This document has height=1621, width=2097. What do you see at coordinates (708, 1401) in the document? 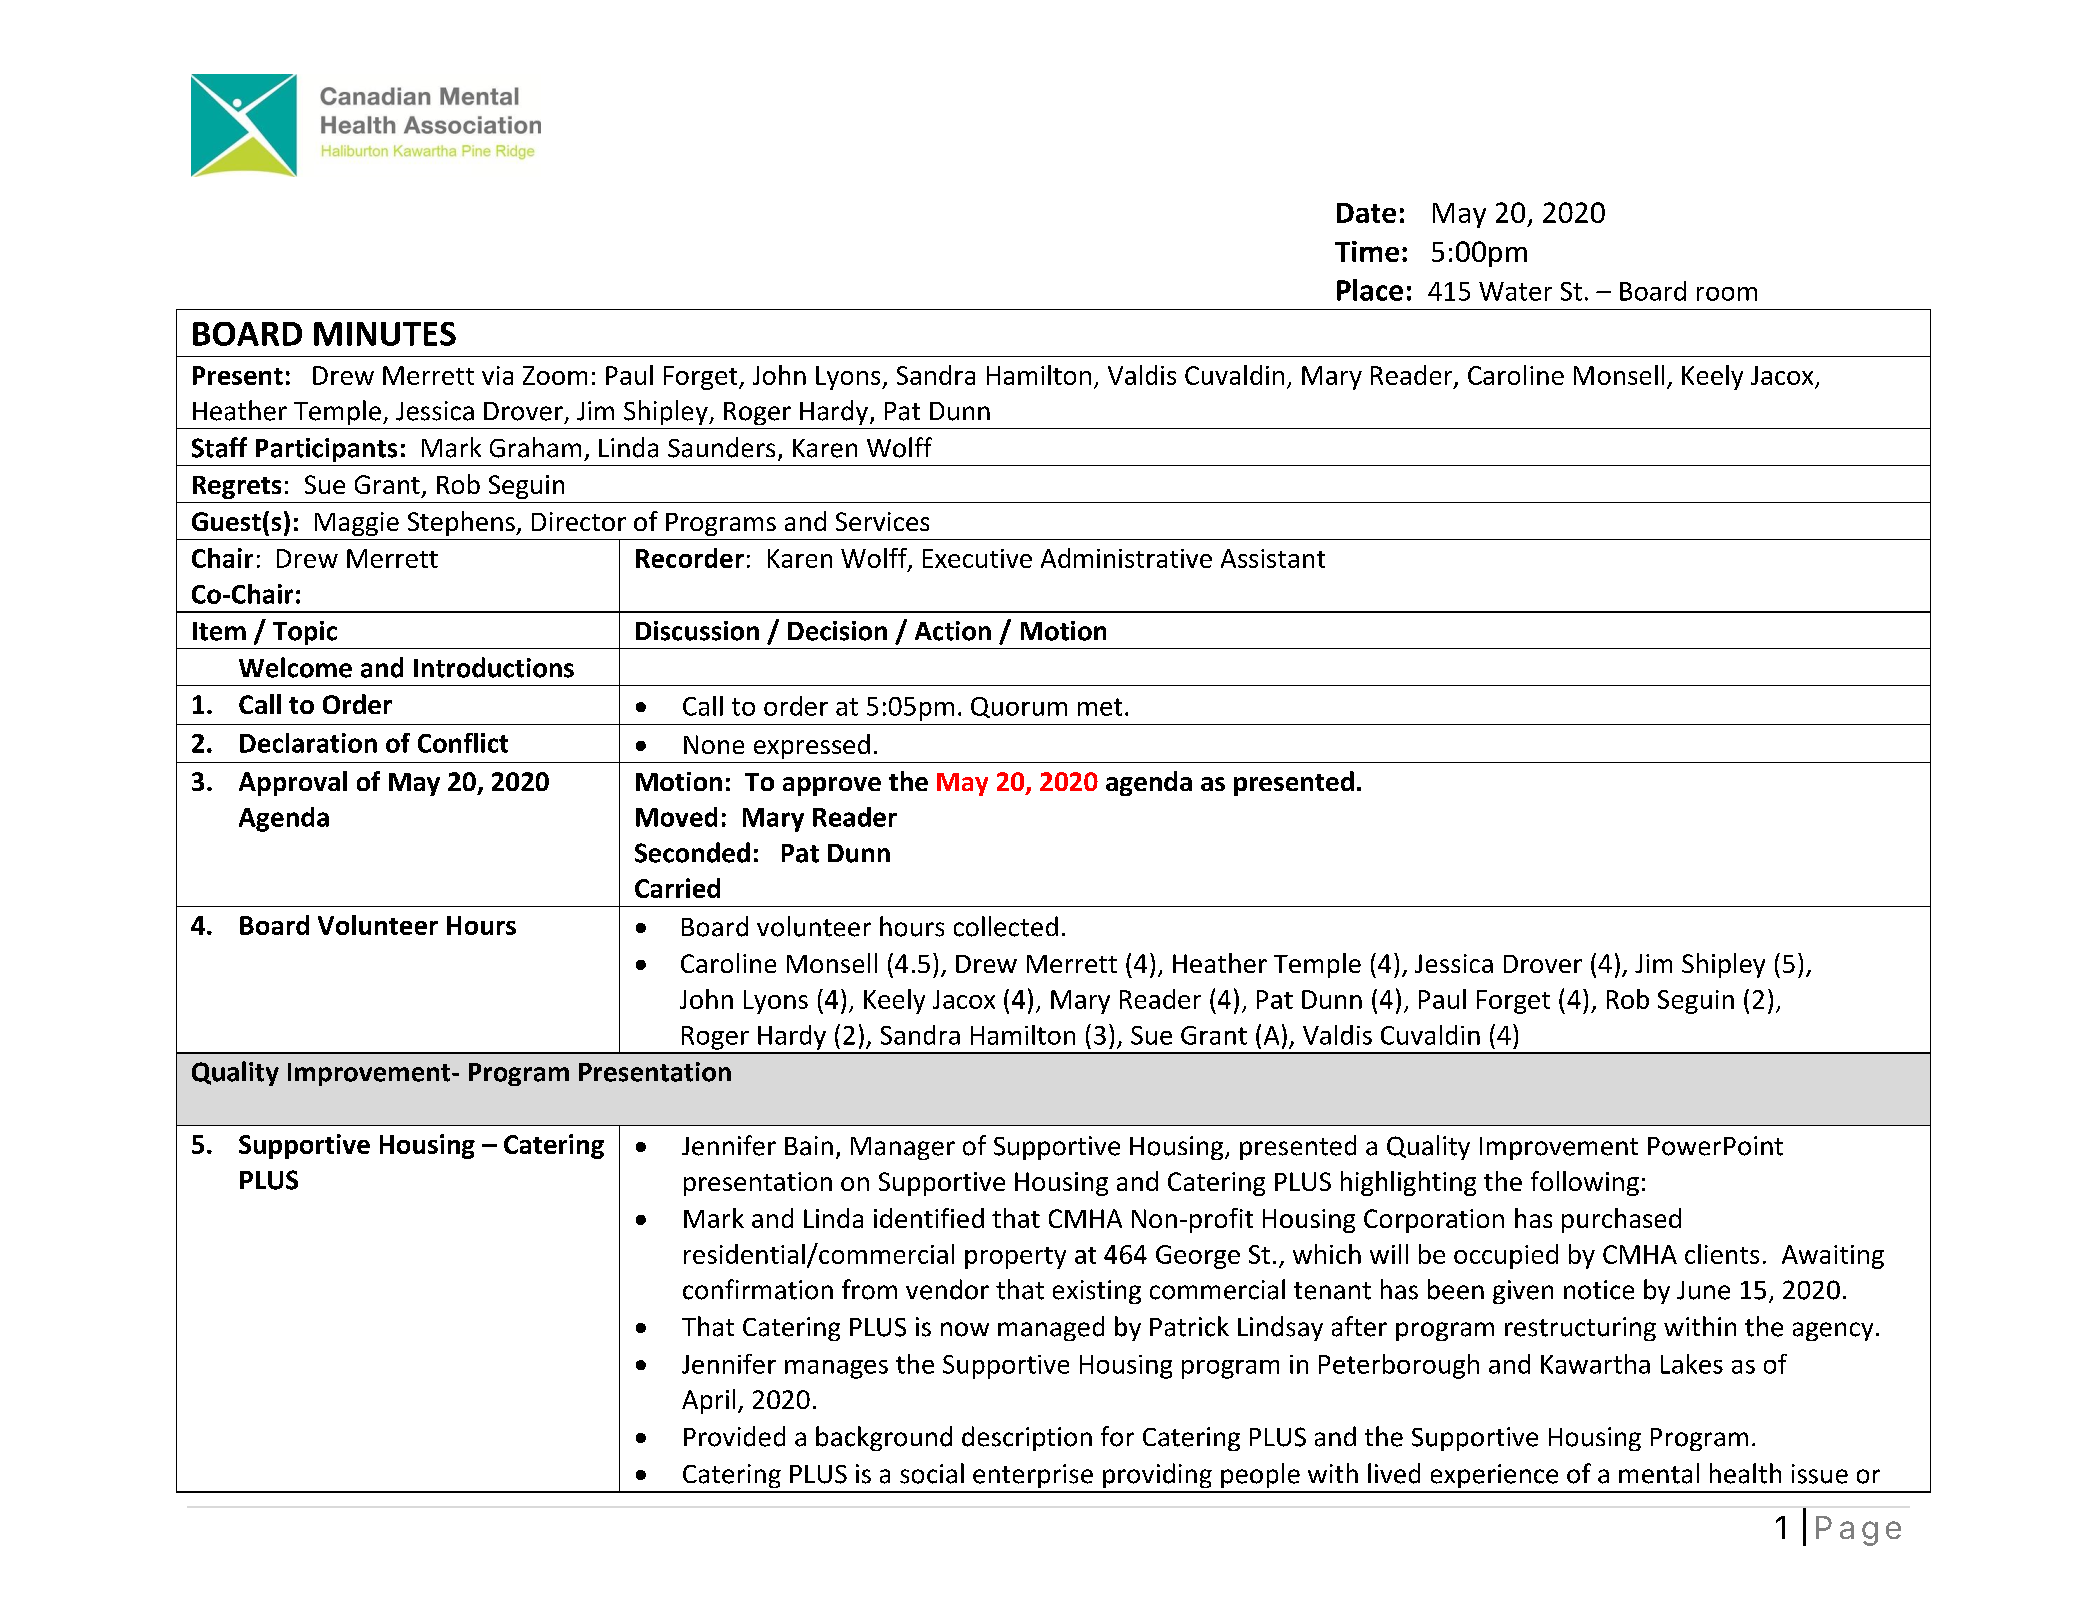
I see `April` at bounding box center [708, 1401].
